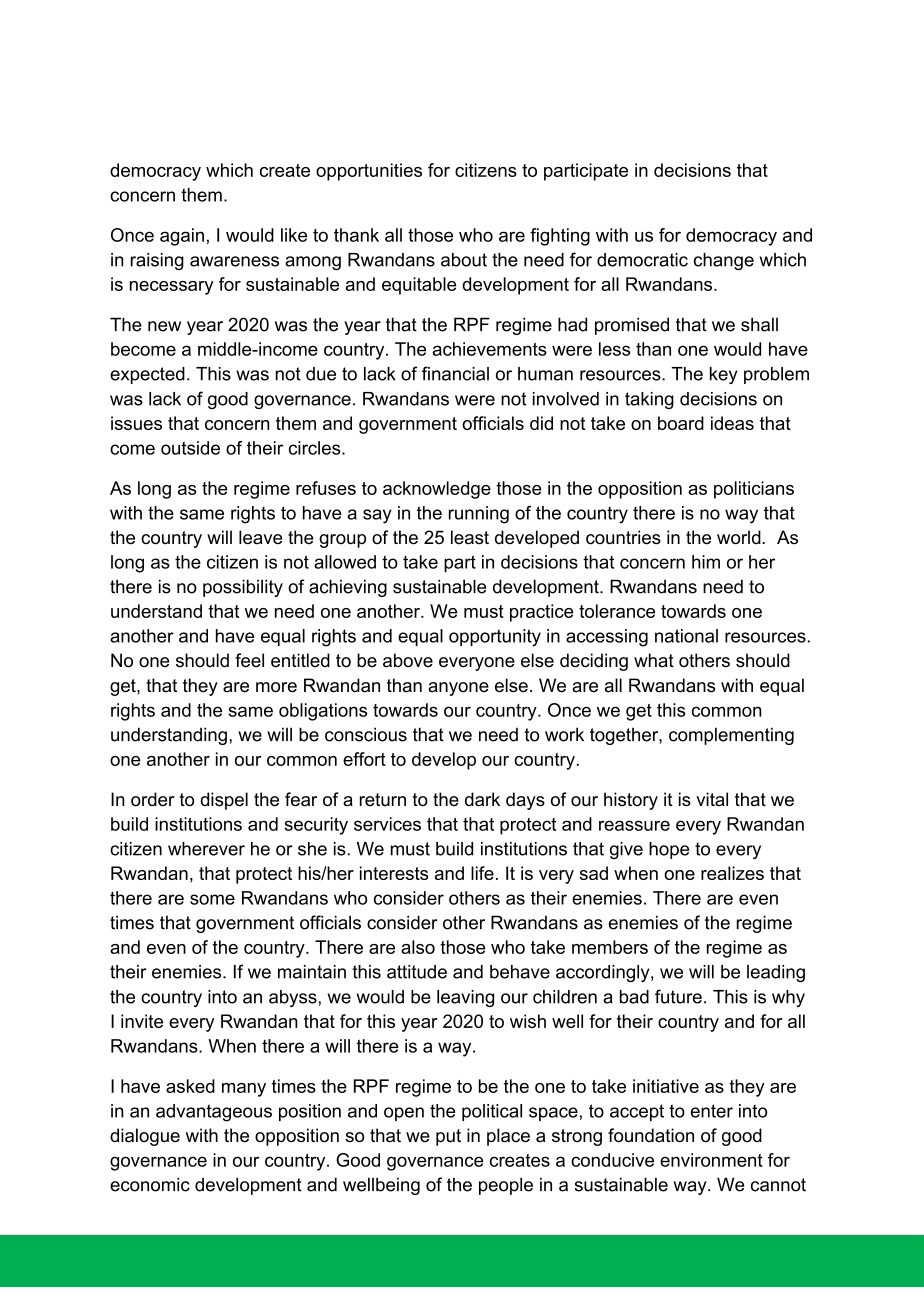 Image resolution: width=924 pixels, height=1308 pixels. What do you see at coordinates (482, 873) in the document?
I see `life` at bounding box center [482, 873].
